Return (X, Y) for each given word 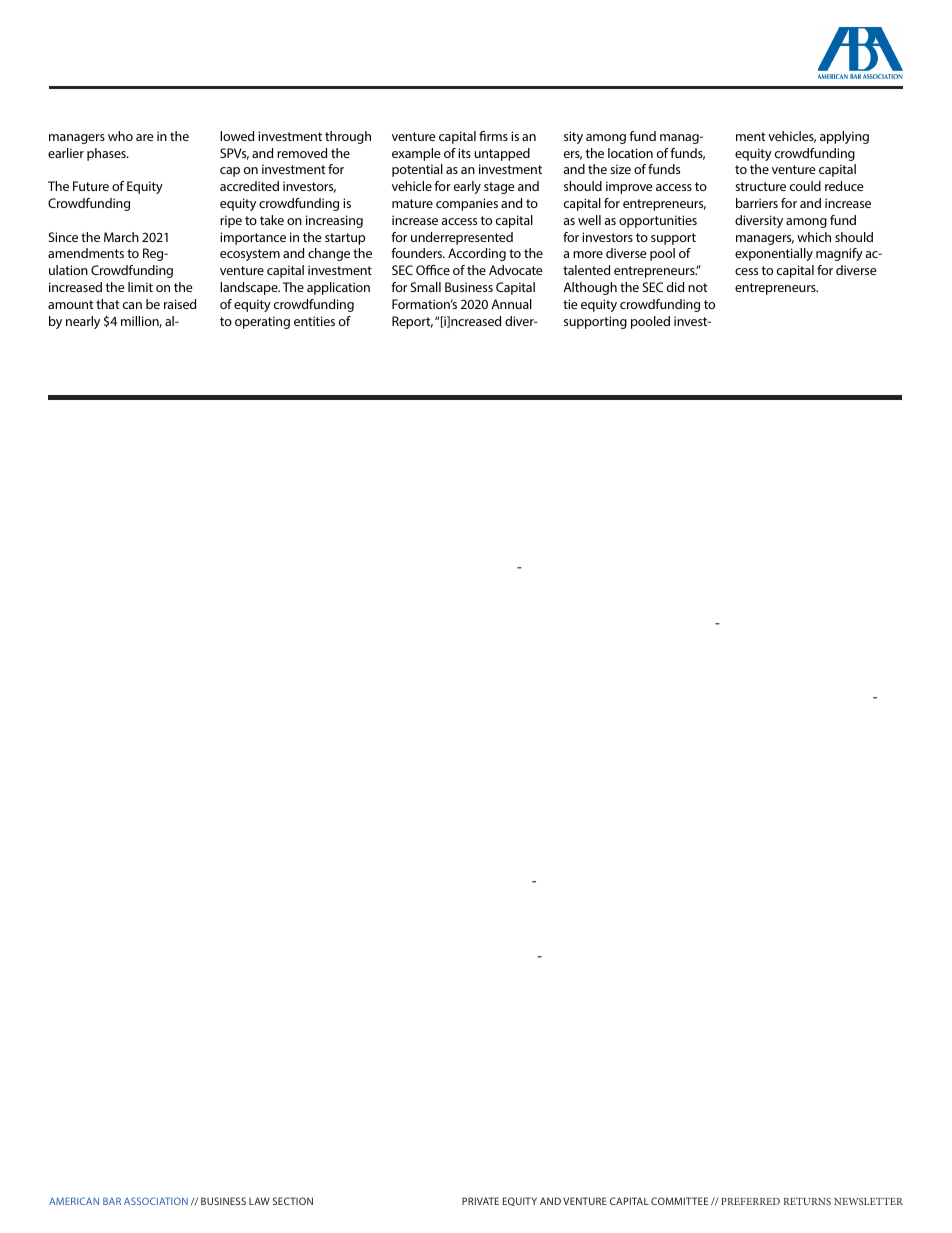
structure (760, 186)
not (698, 287)
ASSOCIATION (156, 1201)
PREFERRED (750, 1201)
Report (412, 322)
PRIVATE (480, 1201)
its (464, 153)
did (675, 287)
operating (262, 322)
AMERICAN (74, 1201)
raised (180, 304)
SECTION (293, 1201)
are (145, 137)
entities (314, 321)
